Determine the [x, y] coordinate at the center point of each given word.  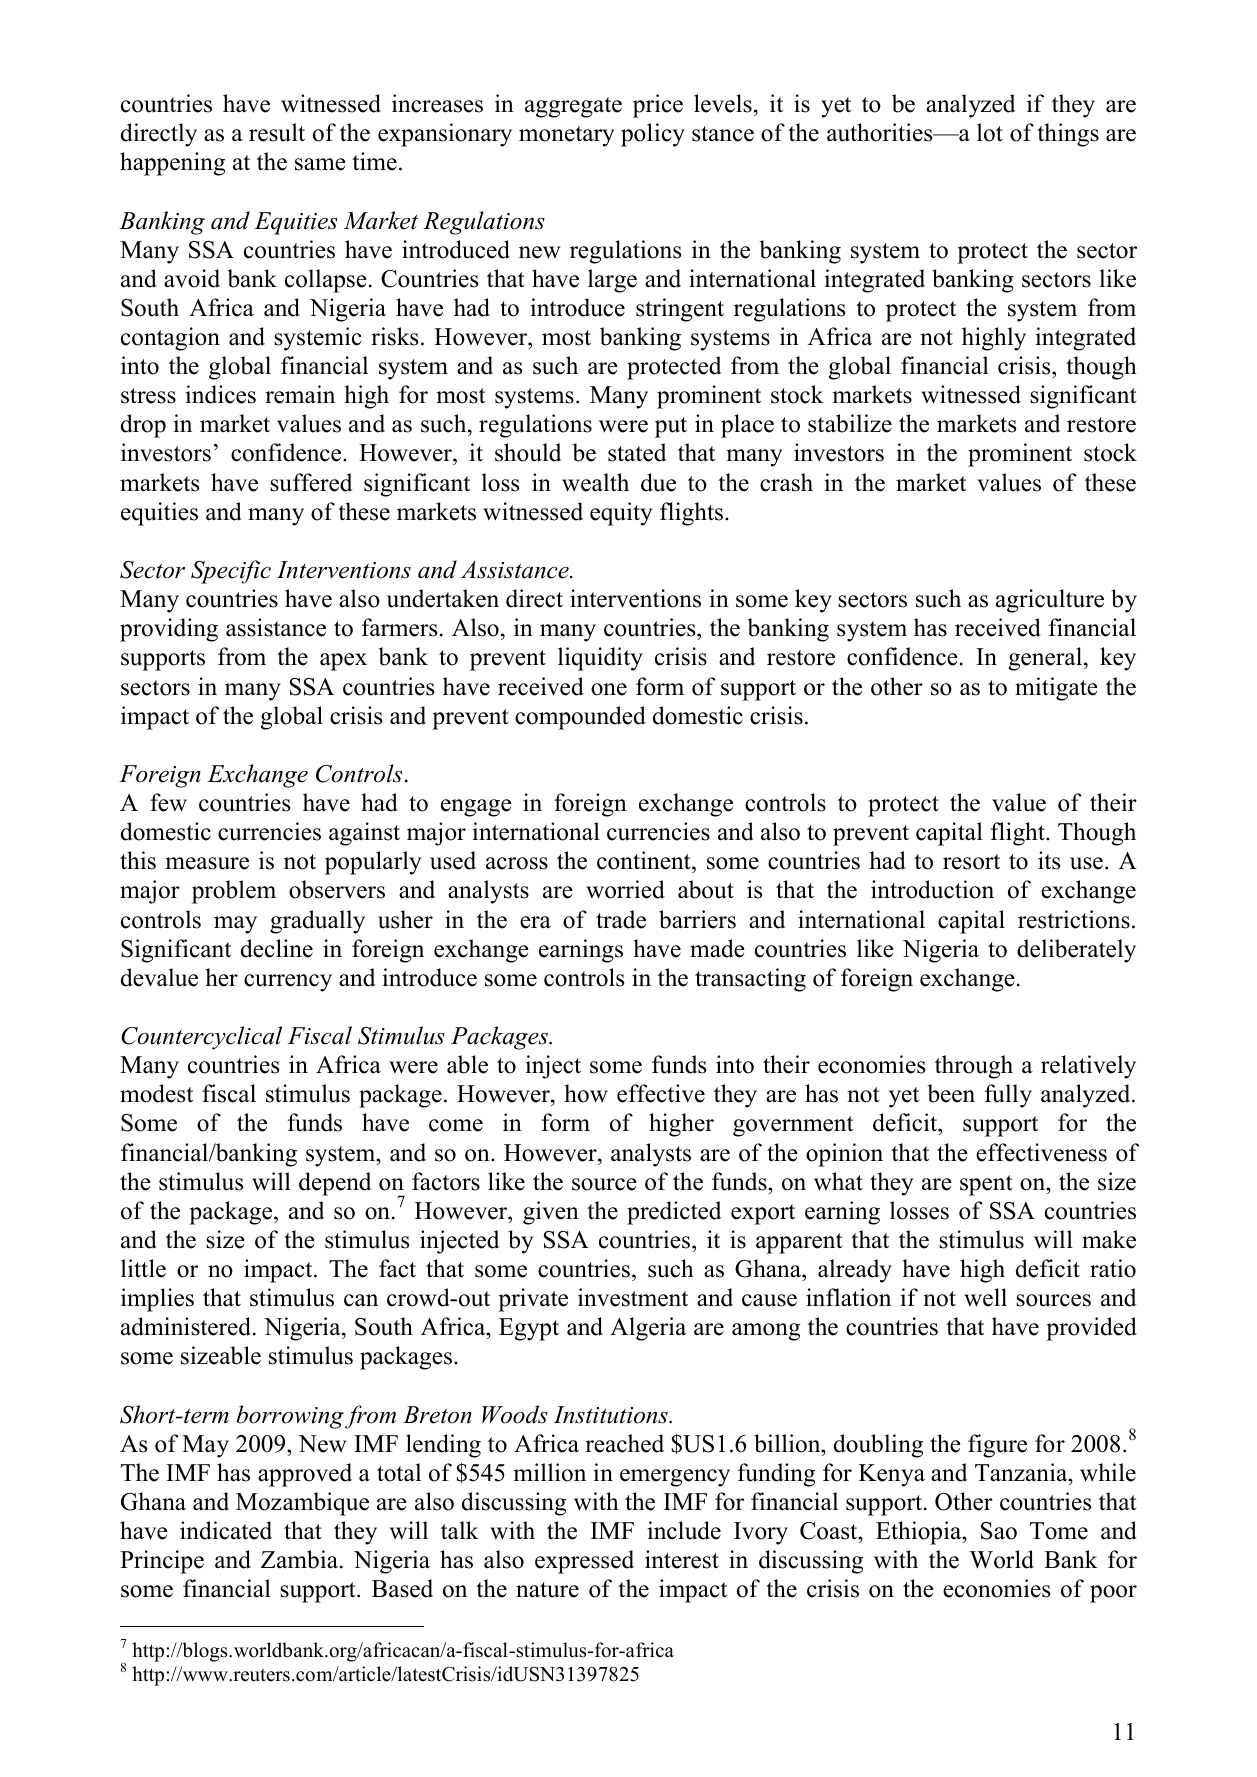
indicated [226, 1530]
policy [653, 135]
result [277, 132]
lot [990, 132]
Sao [999, 1531]
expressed [584, 1562]
